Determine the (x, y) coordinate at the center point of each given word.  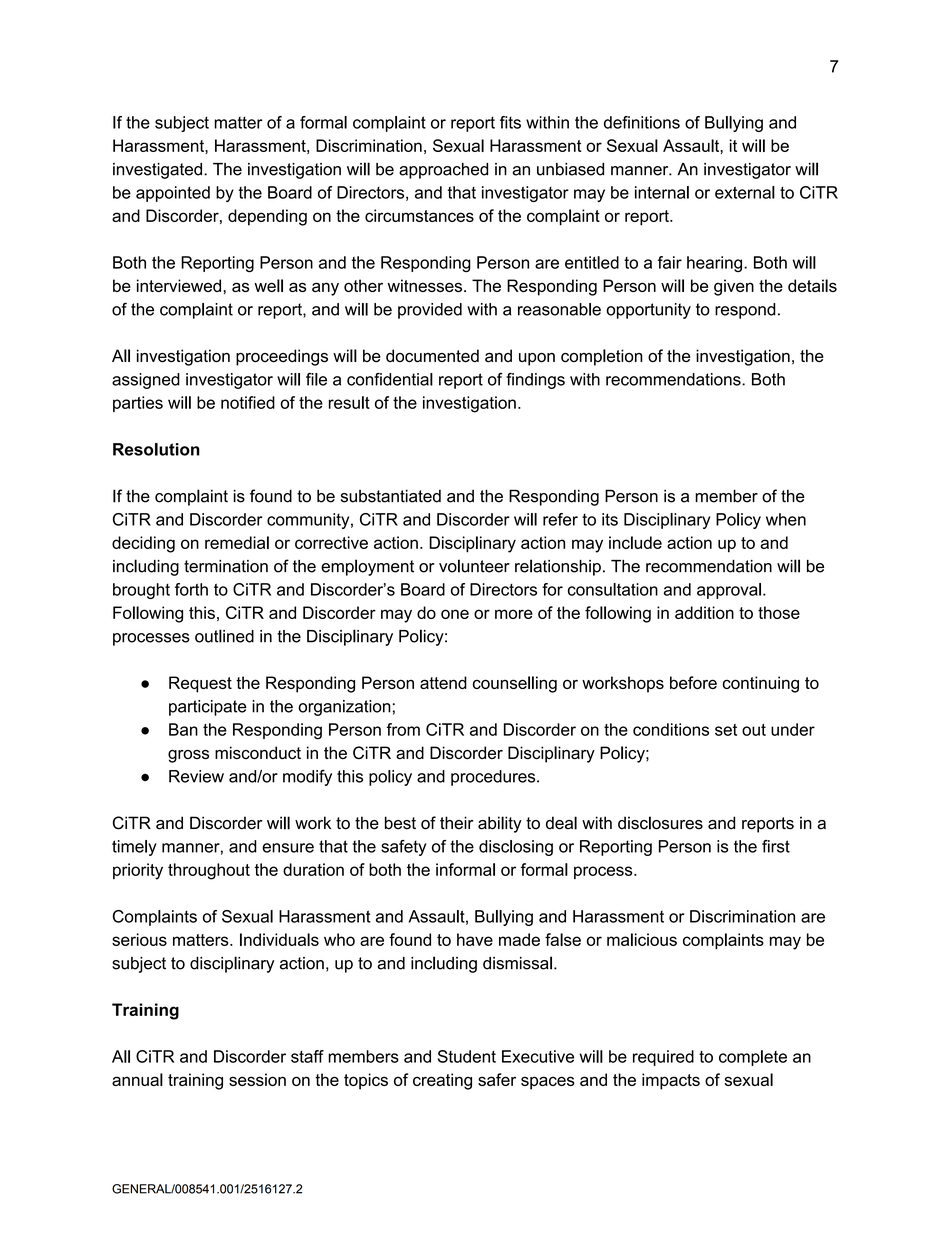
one (455, 614)
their (456, 823)
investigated (157, 171)
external (745, 192)
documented (432, 356)
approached (443, 171)
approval (729, 591)
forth (191, 589)
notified (248, 402)
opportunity (649, 311)
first (776, 846)
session (257, 1079)
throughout (209, 871)
